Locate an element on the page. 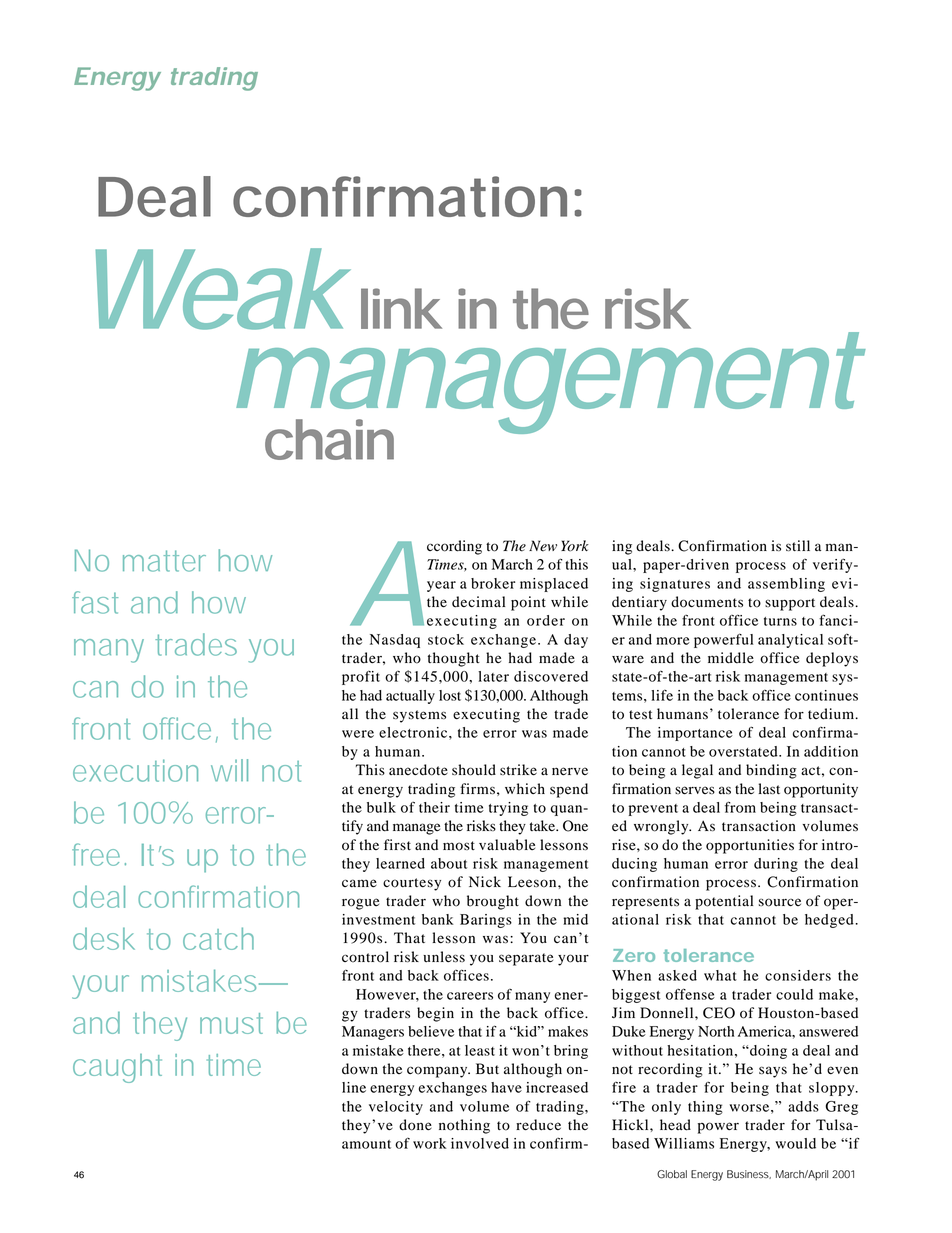  chain is located at coordinates (329, 439).
